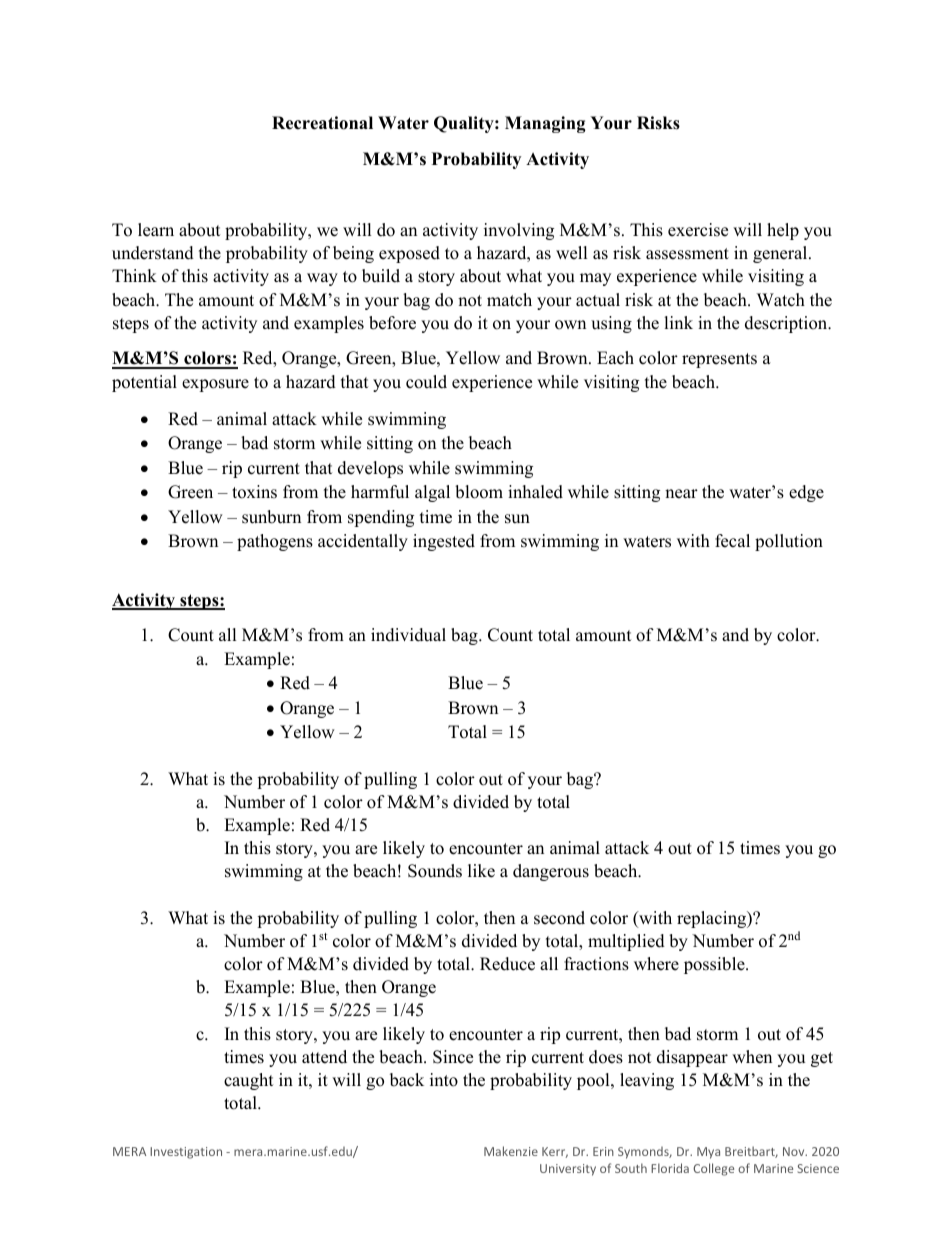 This document has height=1233, width=952. I want to click on into, so click(444, 1080).
